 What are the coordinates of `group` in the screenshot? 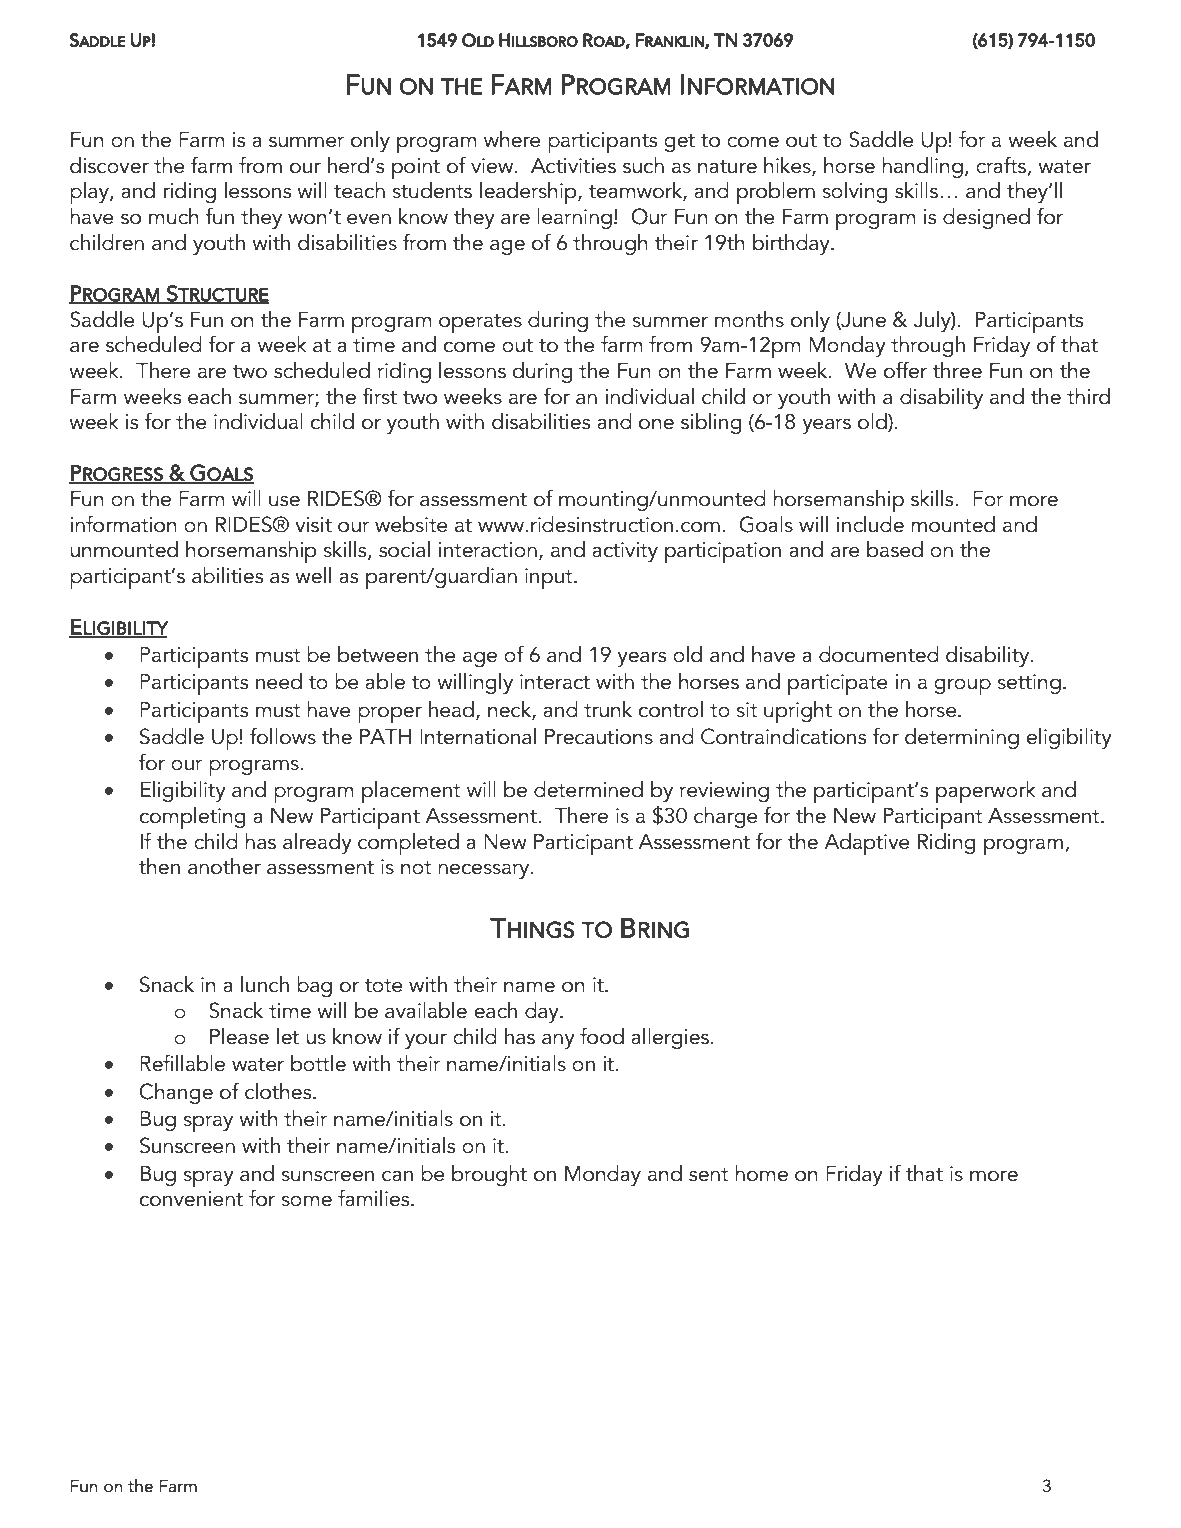 It's located at (962, 686).
